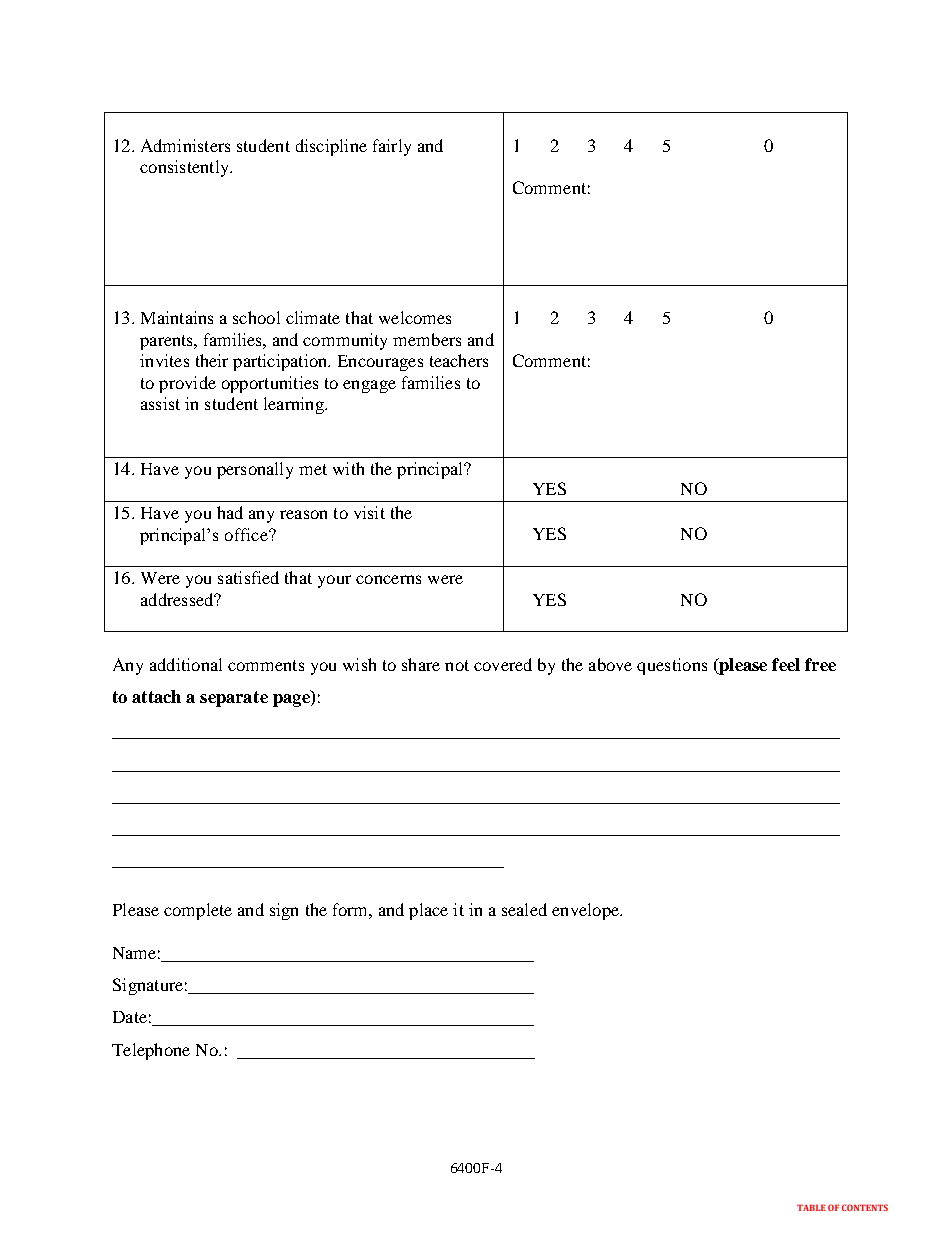 Image resolution: width=952 pixels, height=1233 pixels. Describe the element at coordinates (415, 317) in the image. I see `welcomes` at that location.
